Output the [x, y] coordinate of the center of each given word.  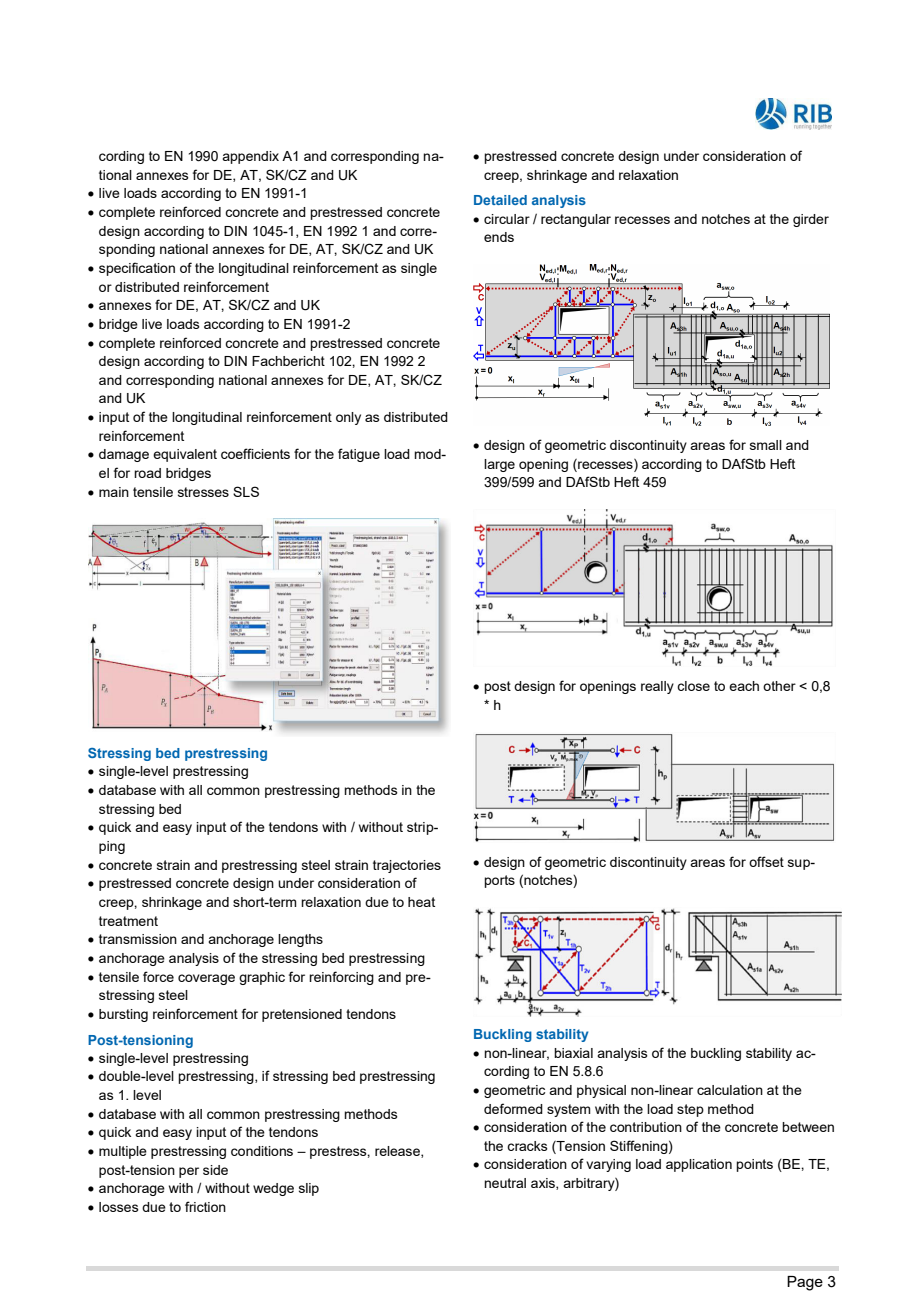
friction [205, 1206]
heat [421, 902]
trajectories [407, 866]
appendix [250, 157]
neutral [505, 1183]
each [744, 686]
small [766, 445]
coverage [206, 979]
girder [811, 220]
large [499, 465]
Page [805, 1283]
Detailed [500, 200]
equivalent [185, 455]
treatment [128, 921]
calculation [730, 1090]
